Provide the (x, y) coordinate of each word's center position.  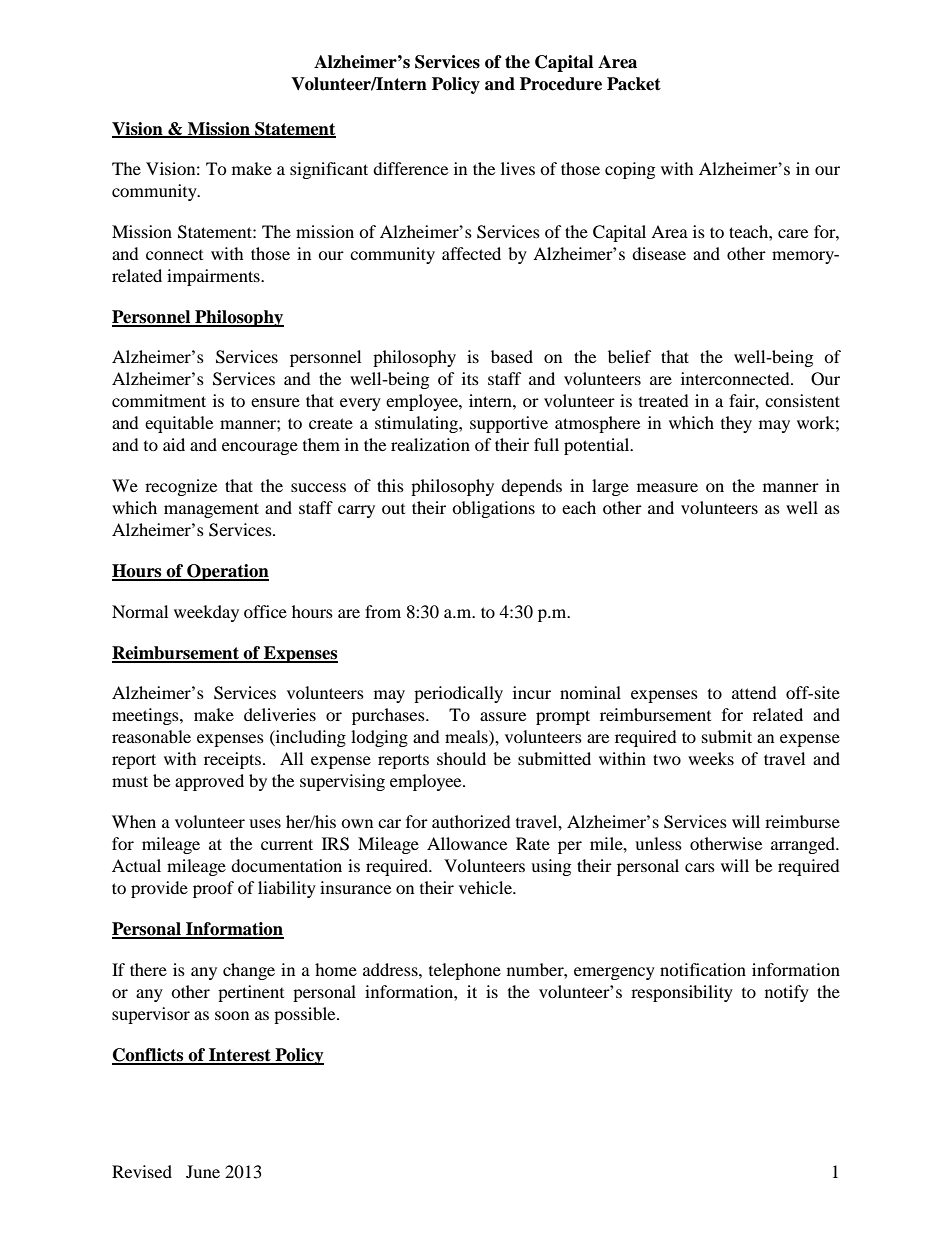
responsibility (682, 993)
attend (754, 692)
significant (329, 170)
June (203, 1171)
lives (518, 168)
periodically (458, 694)
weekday (206, 613)
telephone (465, 971)
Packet (634, 84)
